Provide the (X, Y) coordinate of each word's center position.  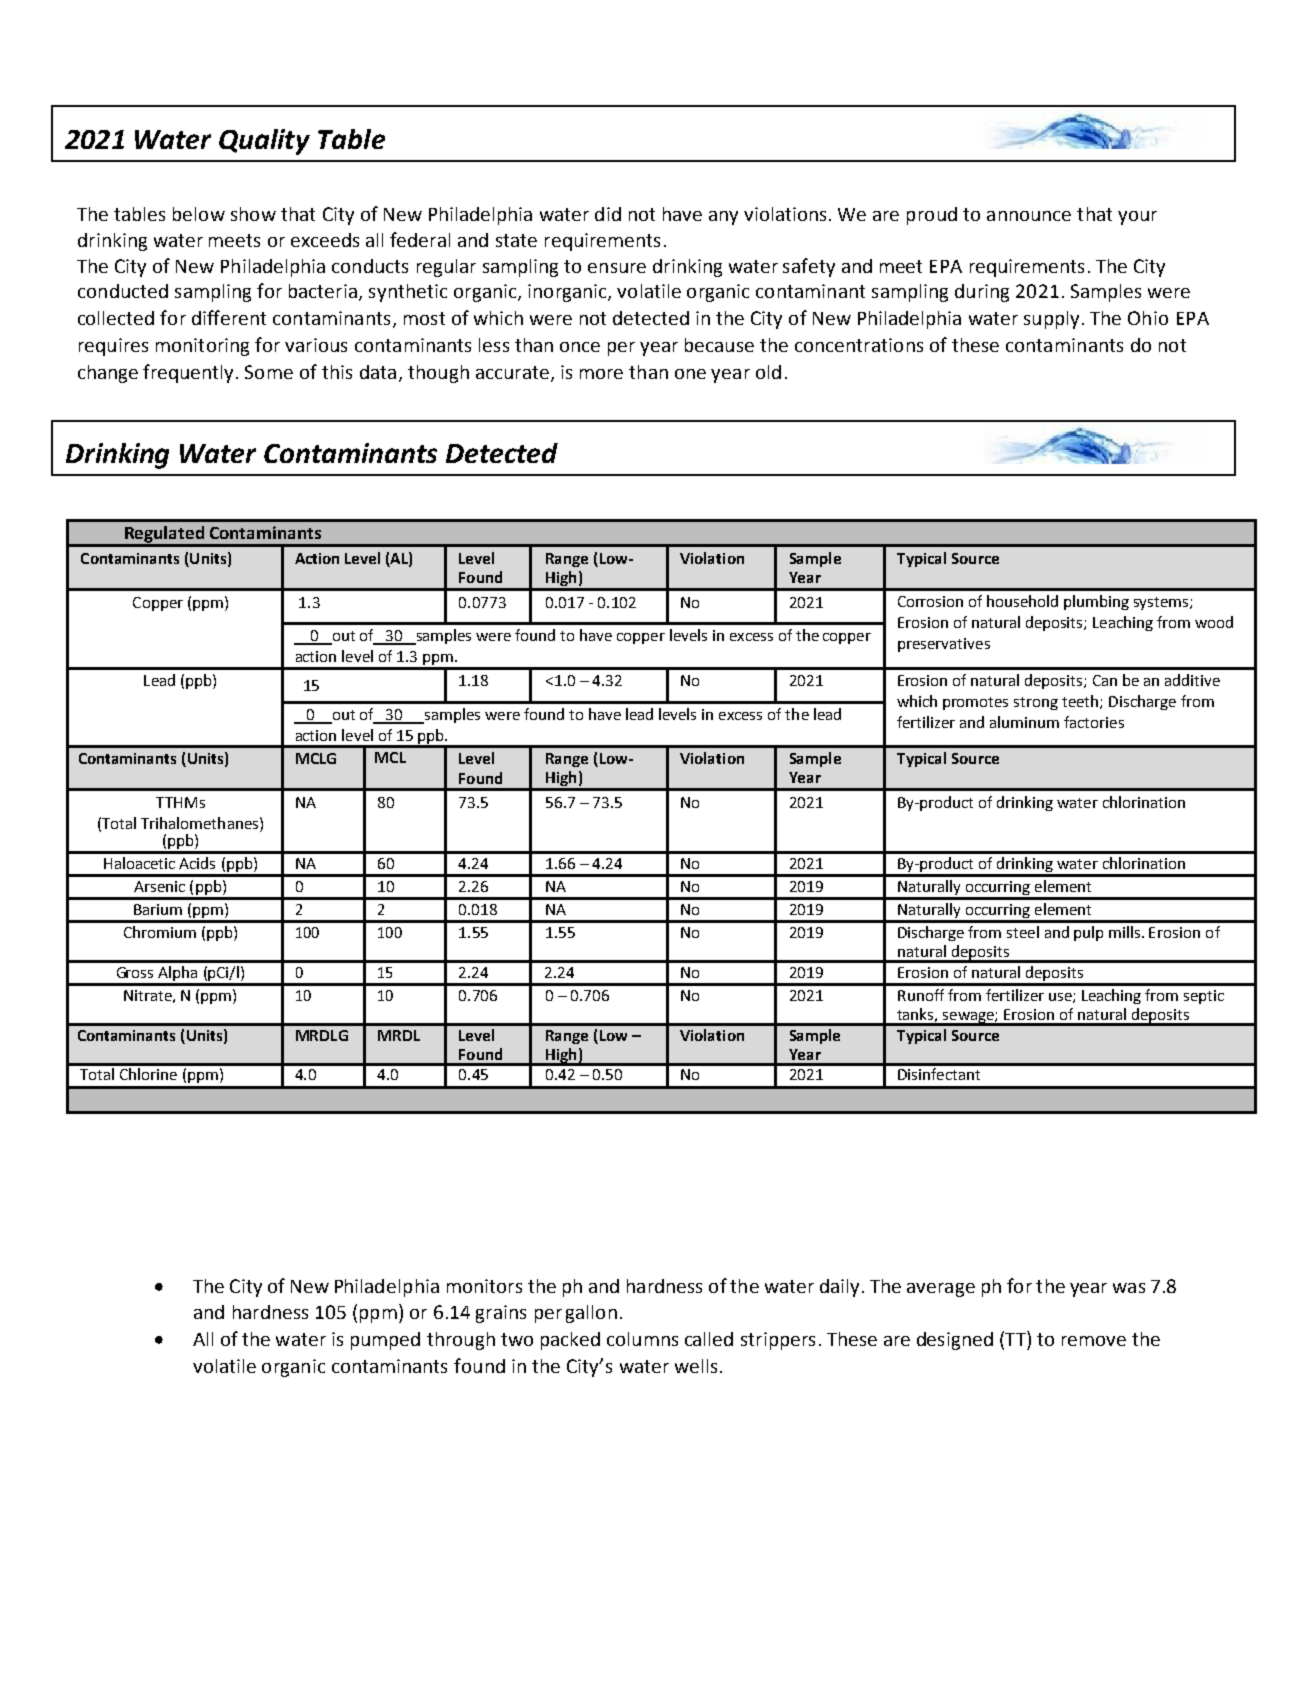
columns (642, 1339)
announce (1029, 216)
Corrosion (930, 601)
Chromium (160, 932)
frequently (190, 373)
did (608, 214)
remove (1094, 1341)
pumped (385, 1341)
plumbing (1096, 602)
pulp (1088, 933)
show (253, 214)
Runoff (921, 995)
